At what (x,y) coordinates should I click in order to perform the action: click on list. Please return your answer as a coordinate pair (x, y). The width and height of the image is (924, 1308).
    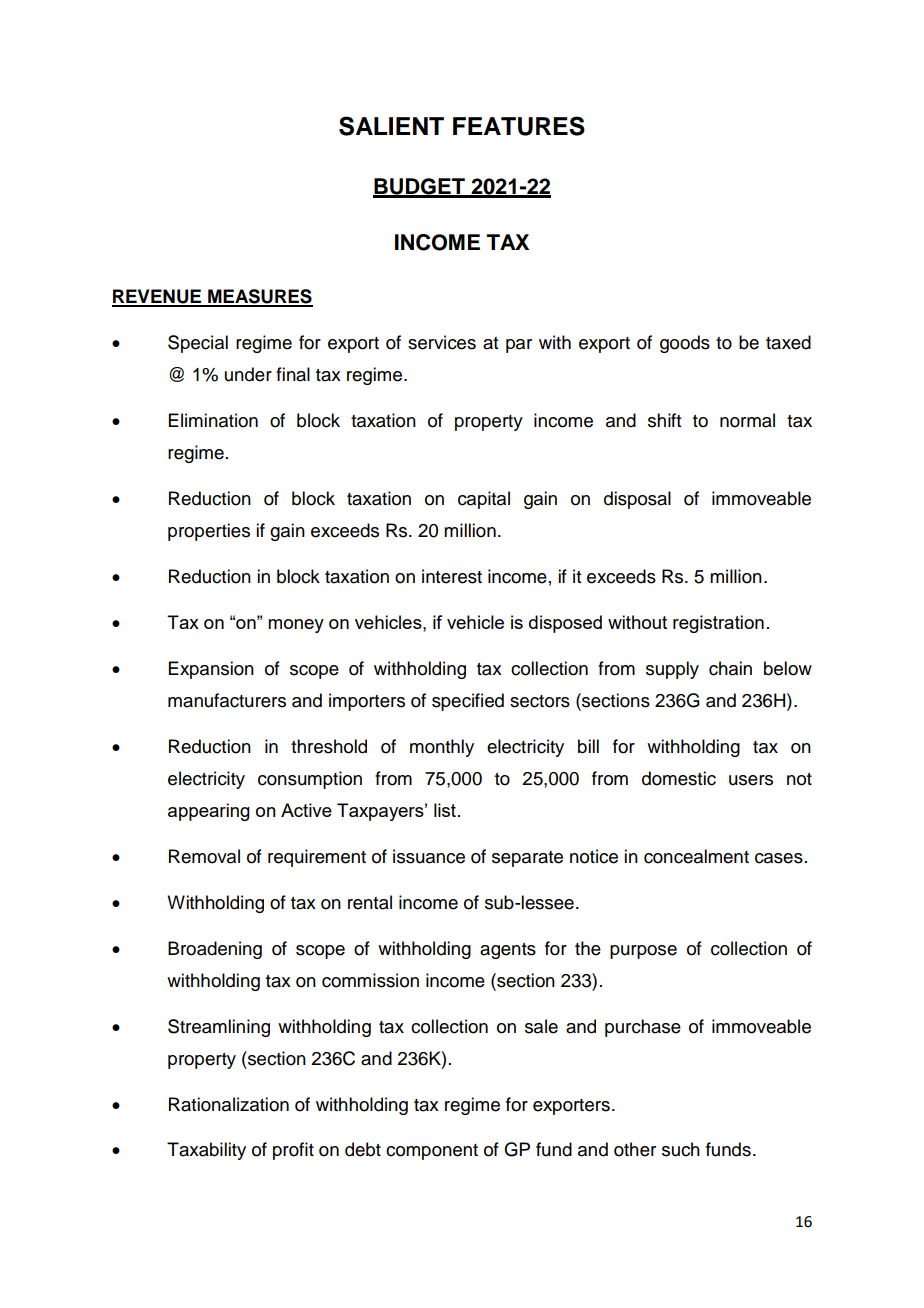
    Looking at the image, I should click on (445, 810).
